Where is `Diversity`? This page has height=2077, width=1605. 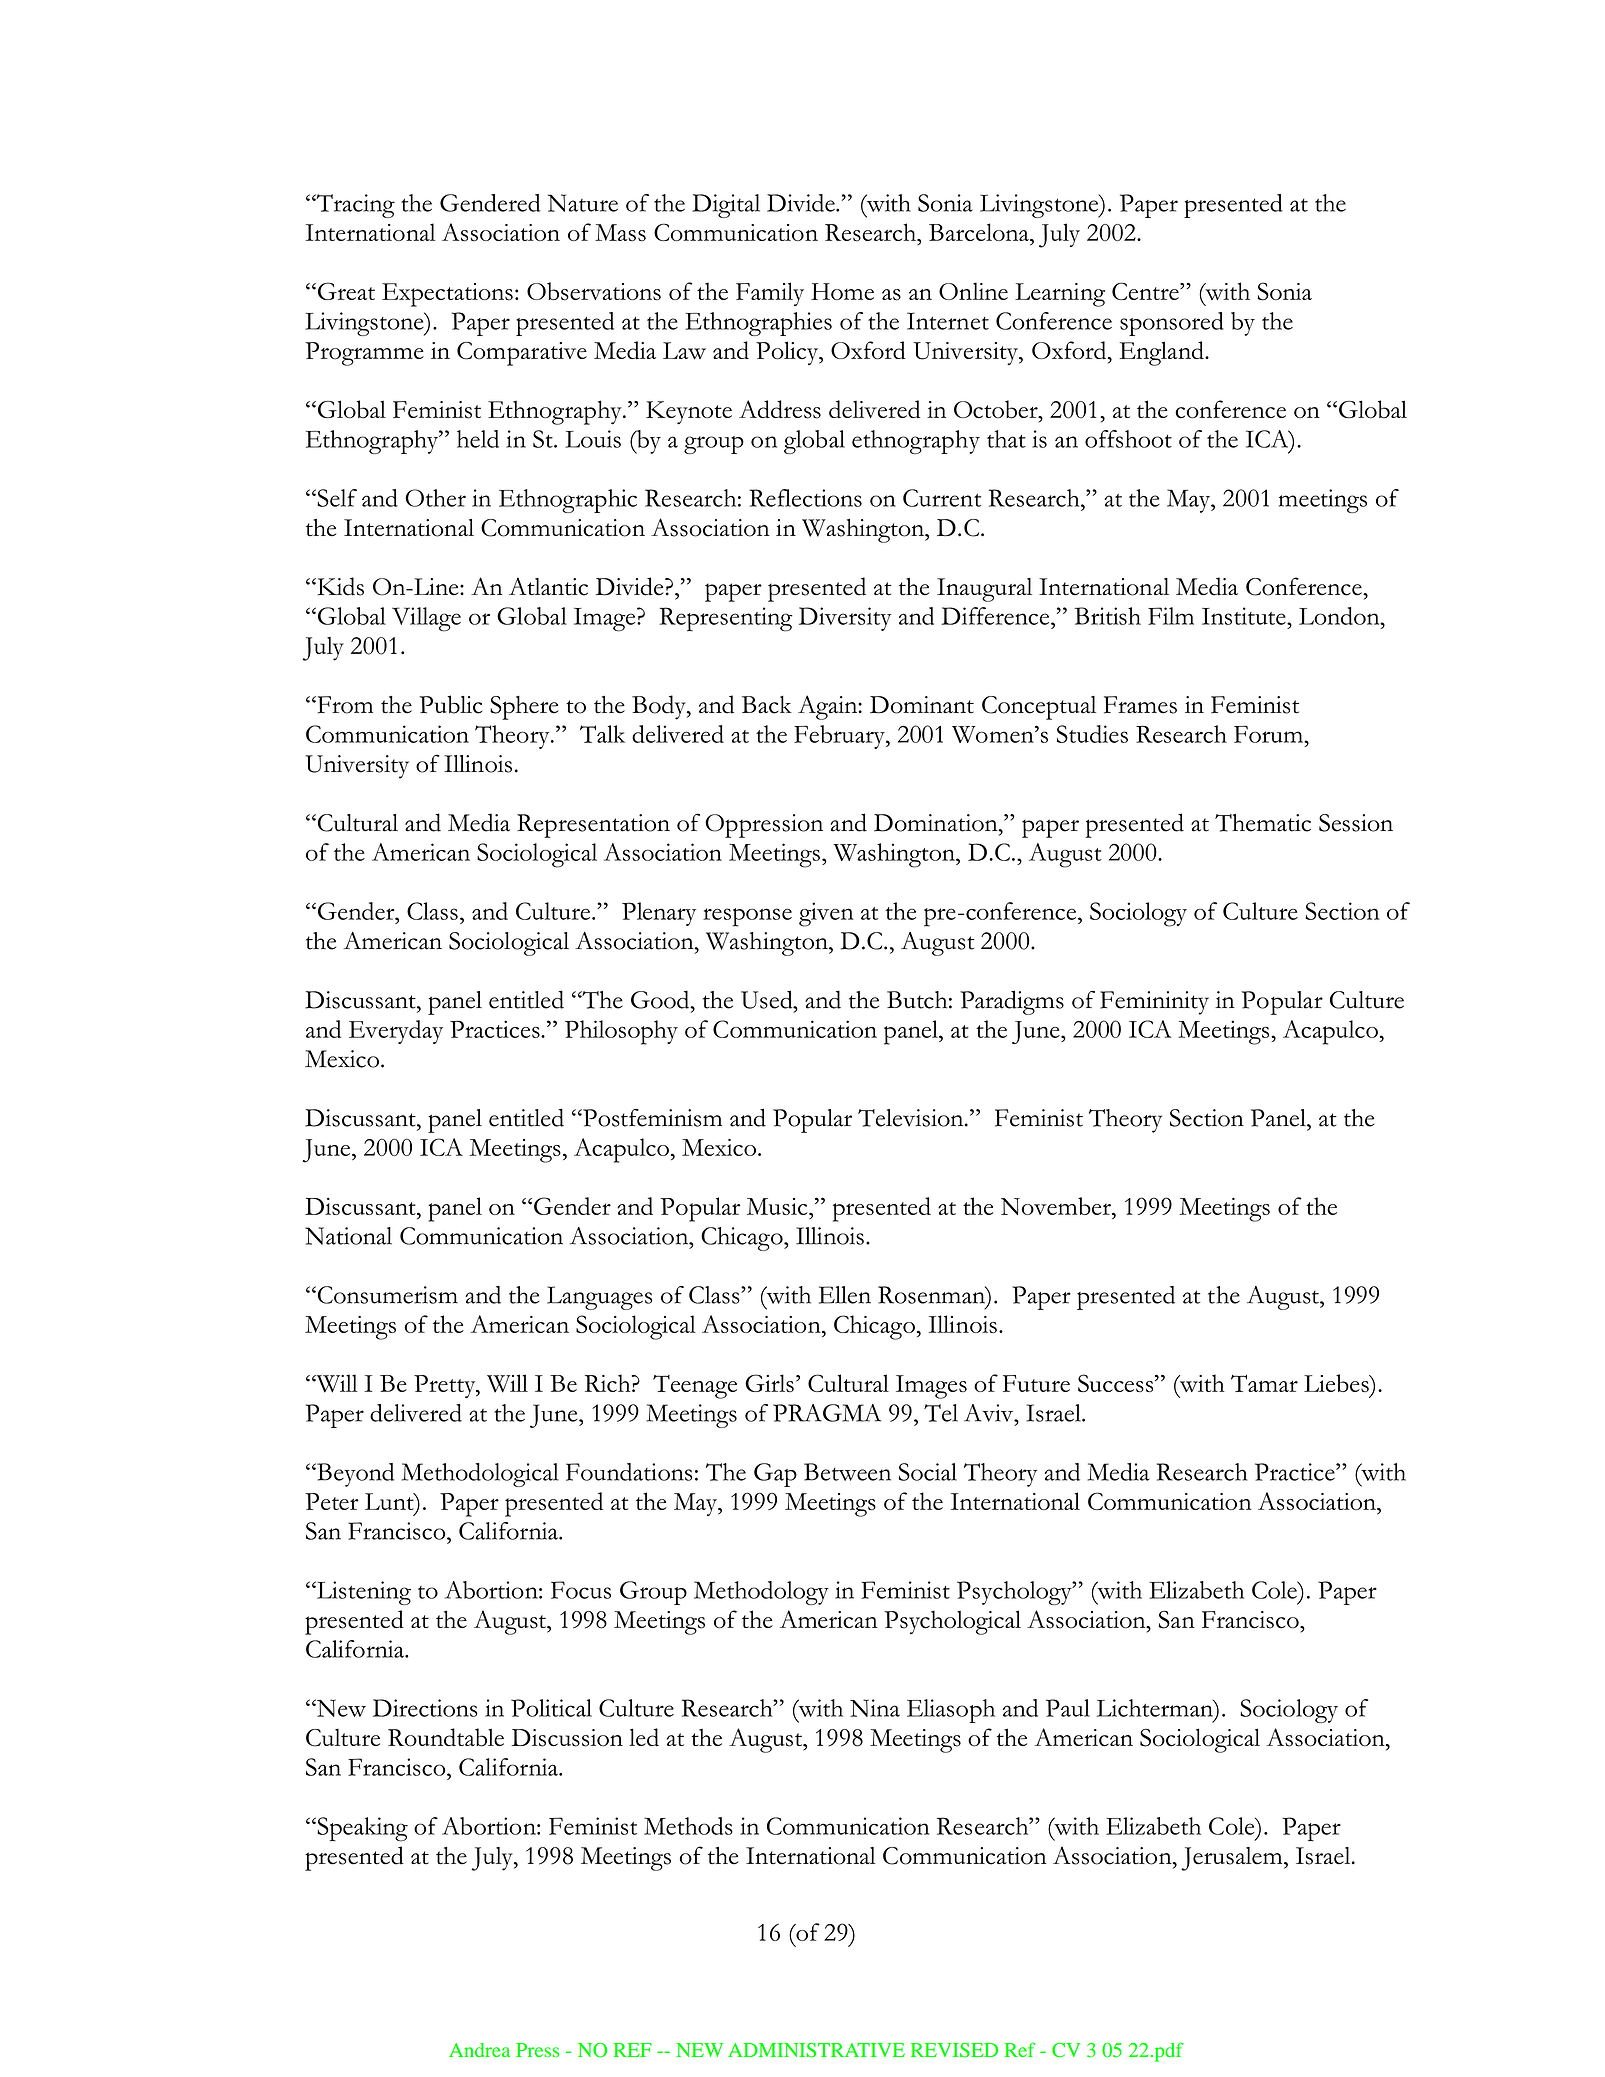
Diversity is located at coordinates (845, 619).
